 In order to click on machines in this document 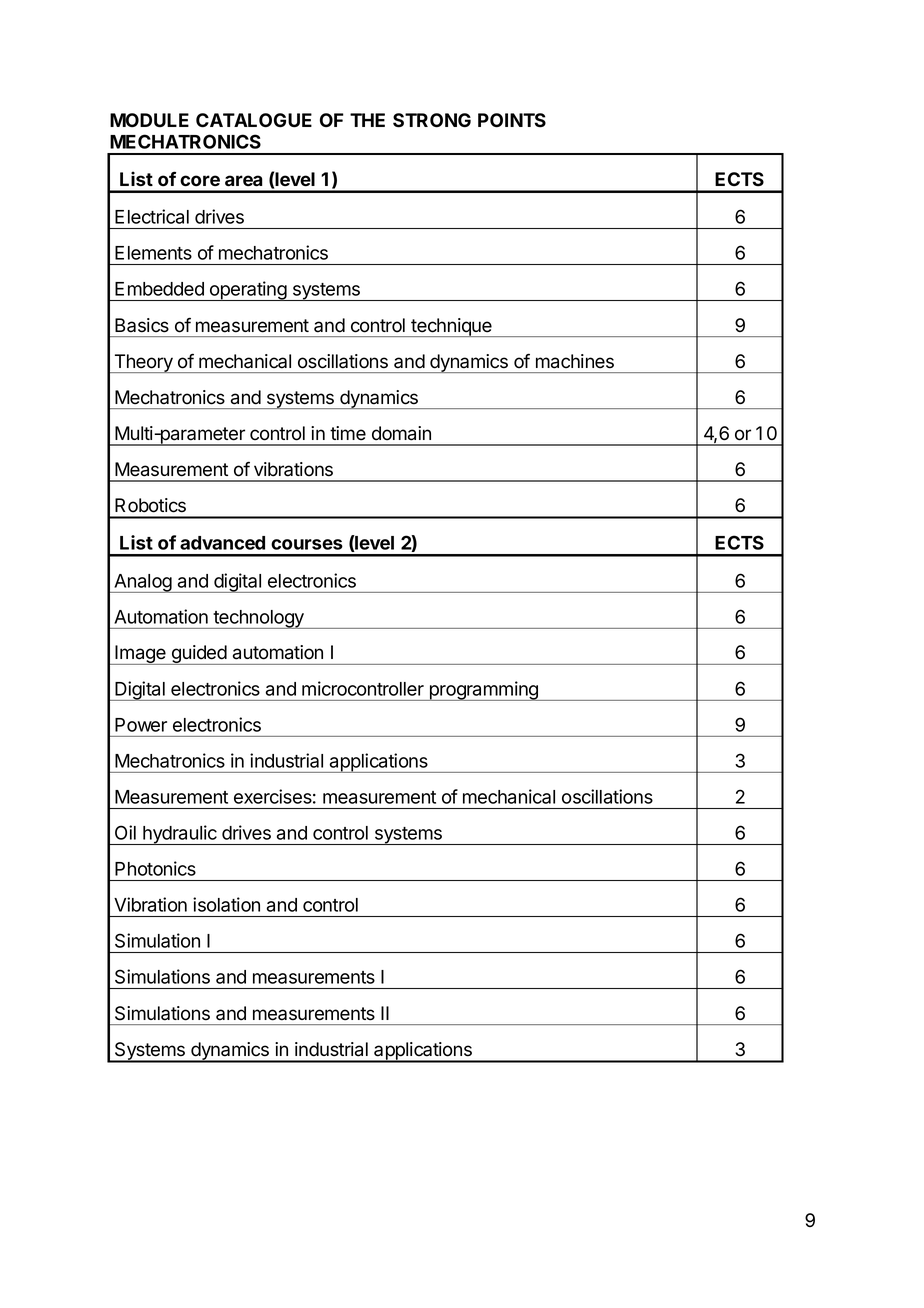, I will do `click(575, 361)`.
